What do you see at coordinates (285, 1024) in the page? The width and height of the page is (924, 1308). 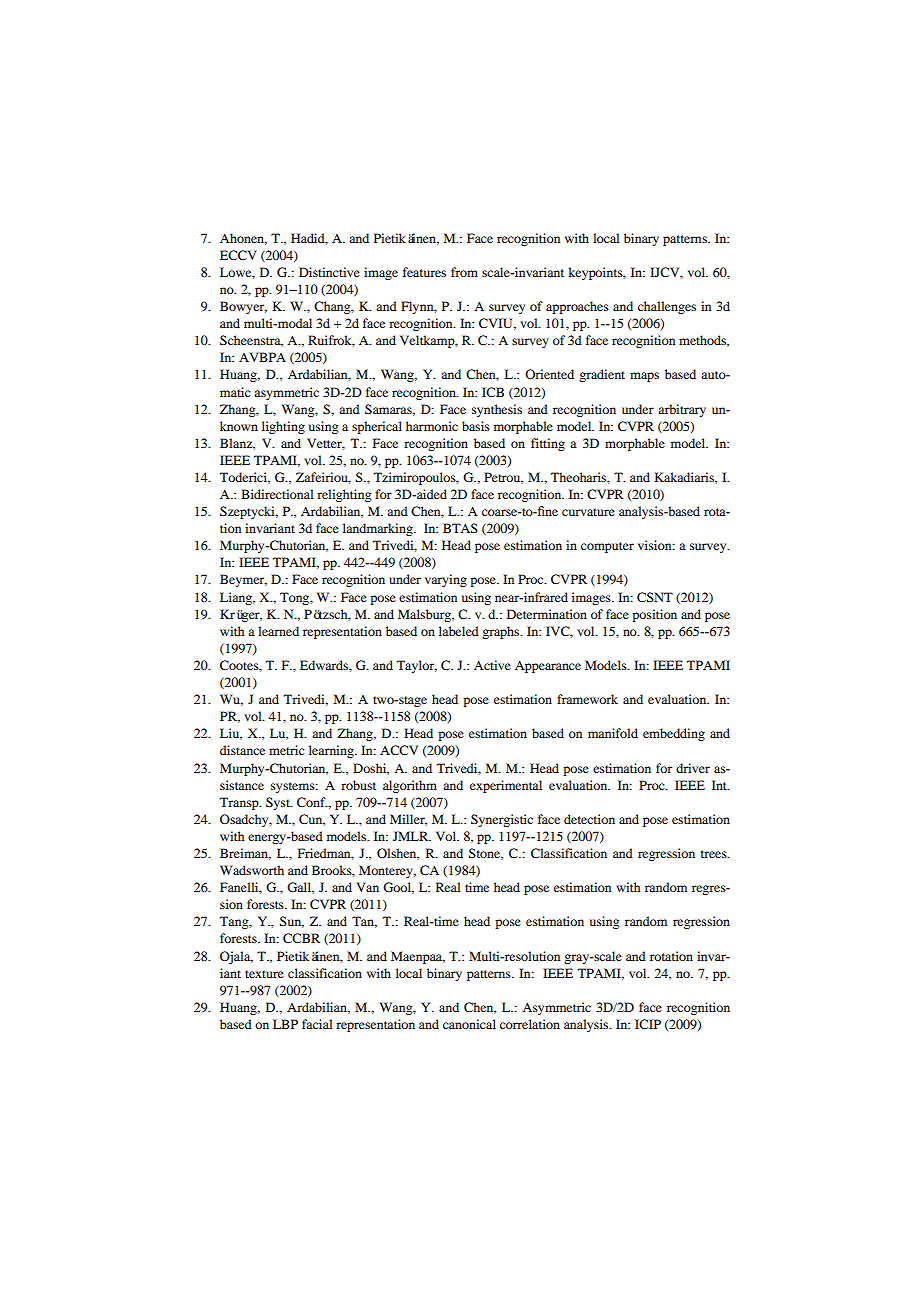 I see `LBP` at bounding box center [285, 1024].
